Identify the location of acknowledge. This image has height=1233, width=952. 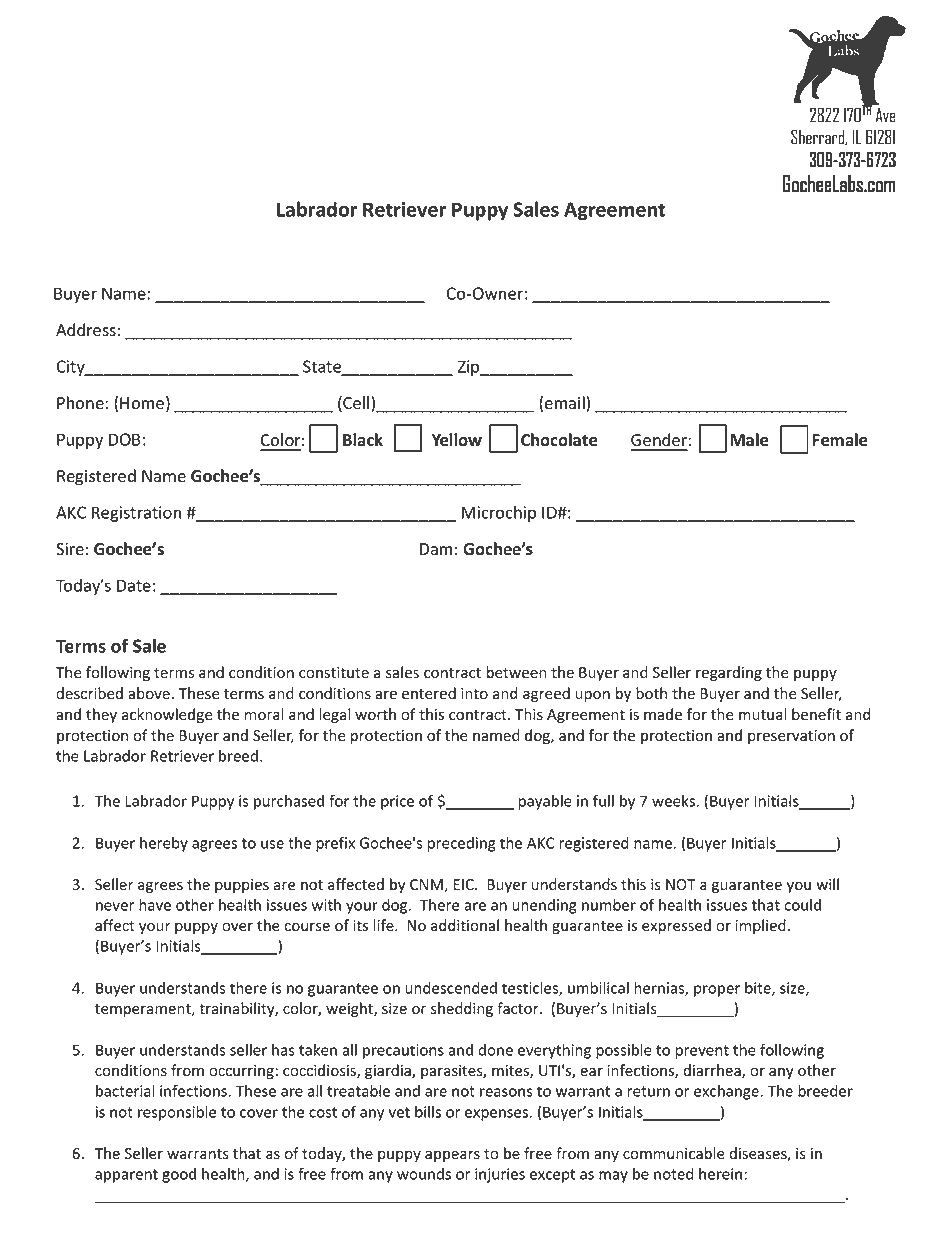
(167, 715).
